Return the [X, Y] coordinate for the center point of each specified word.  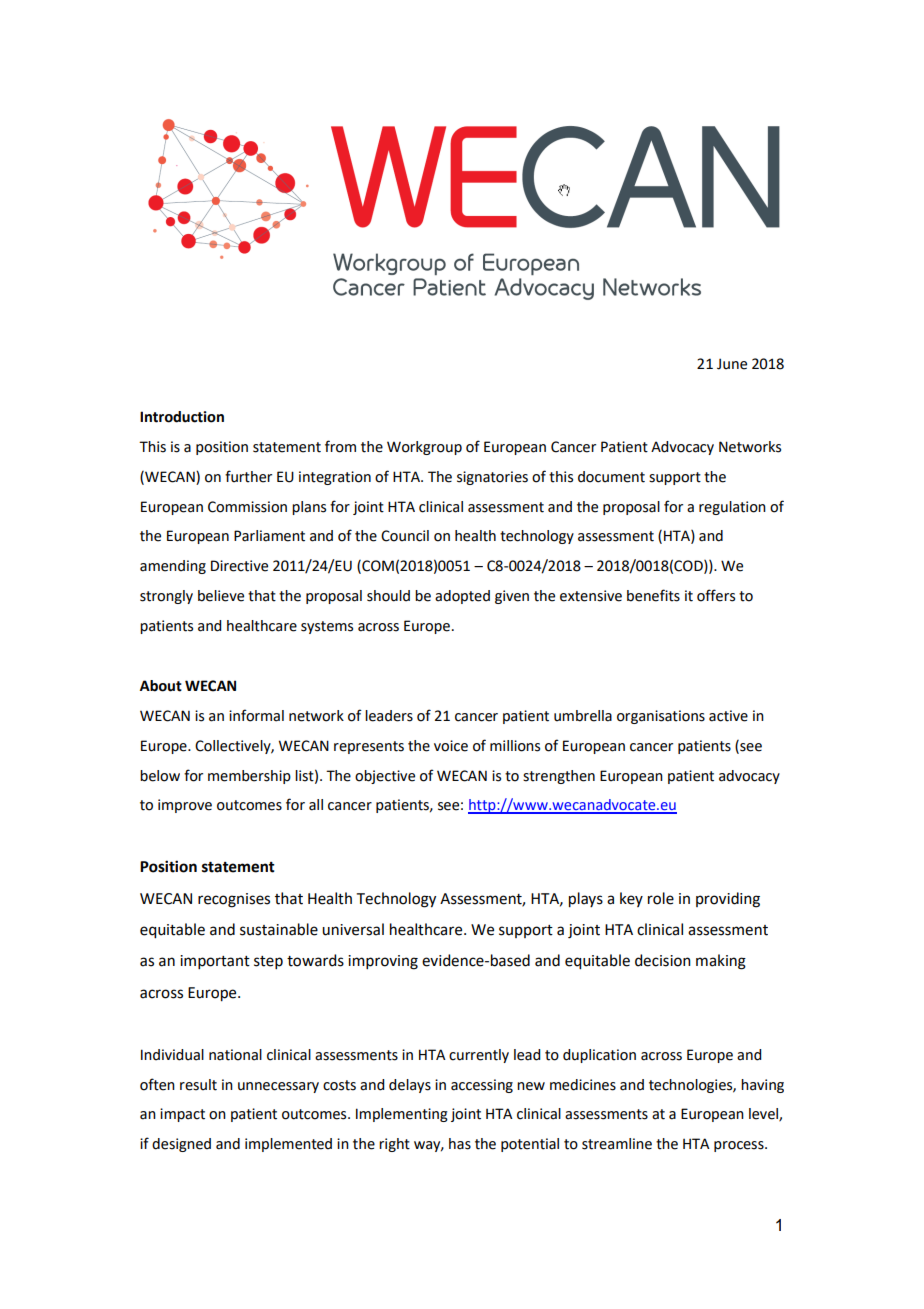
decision [663, 960]
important [215, 962]
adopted [462, 597]
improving [383, 962]
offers [716, 595]
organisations [661, 717]
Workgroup [424, 448]
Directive [239, 566]
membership [249, 777]
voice [451, 746]
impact [182, 1115]
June [732, 364]
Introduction [182, 417]
